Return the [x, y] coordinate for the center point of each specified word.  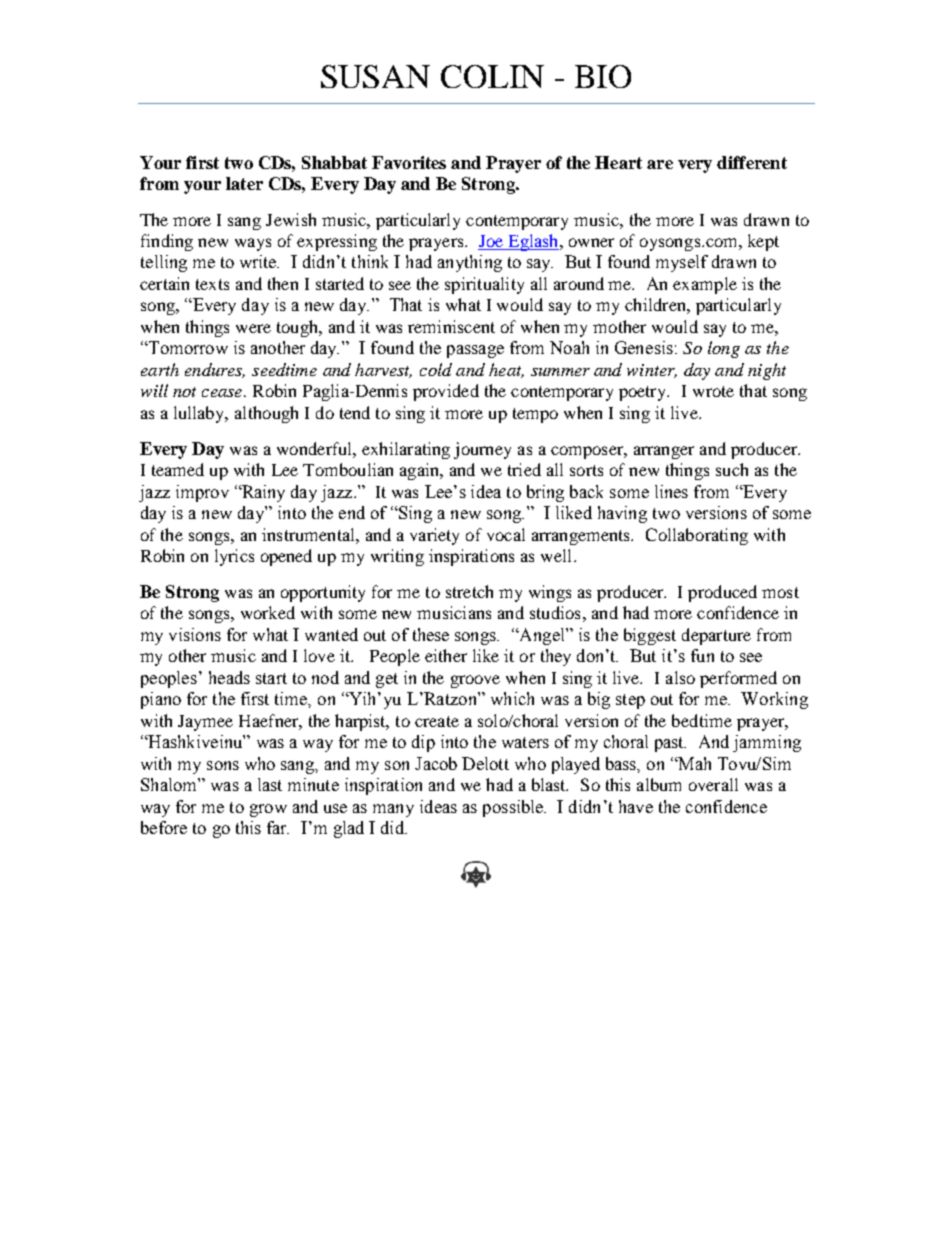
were [253, 328]
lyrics [234, 557]
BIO [603, 76]
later [244, 183]
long [724, 349]
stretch [469, 591]
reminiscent [451, 326]
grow [268, 810]
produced [722, 593]
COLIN [492, 76]
